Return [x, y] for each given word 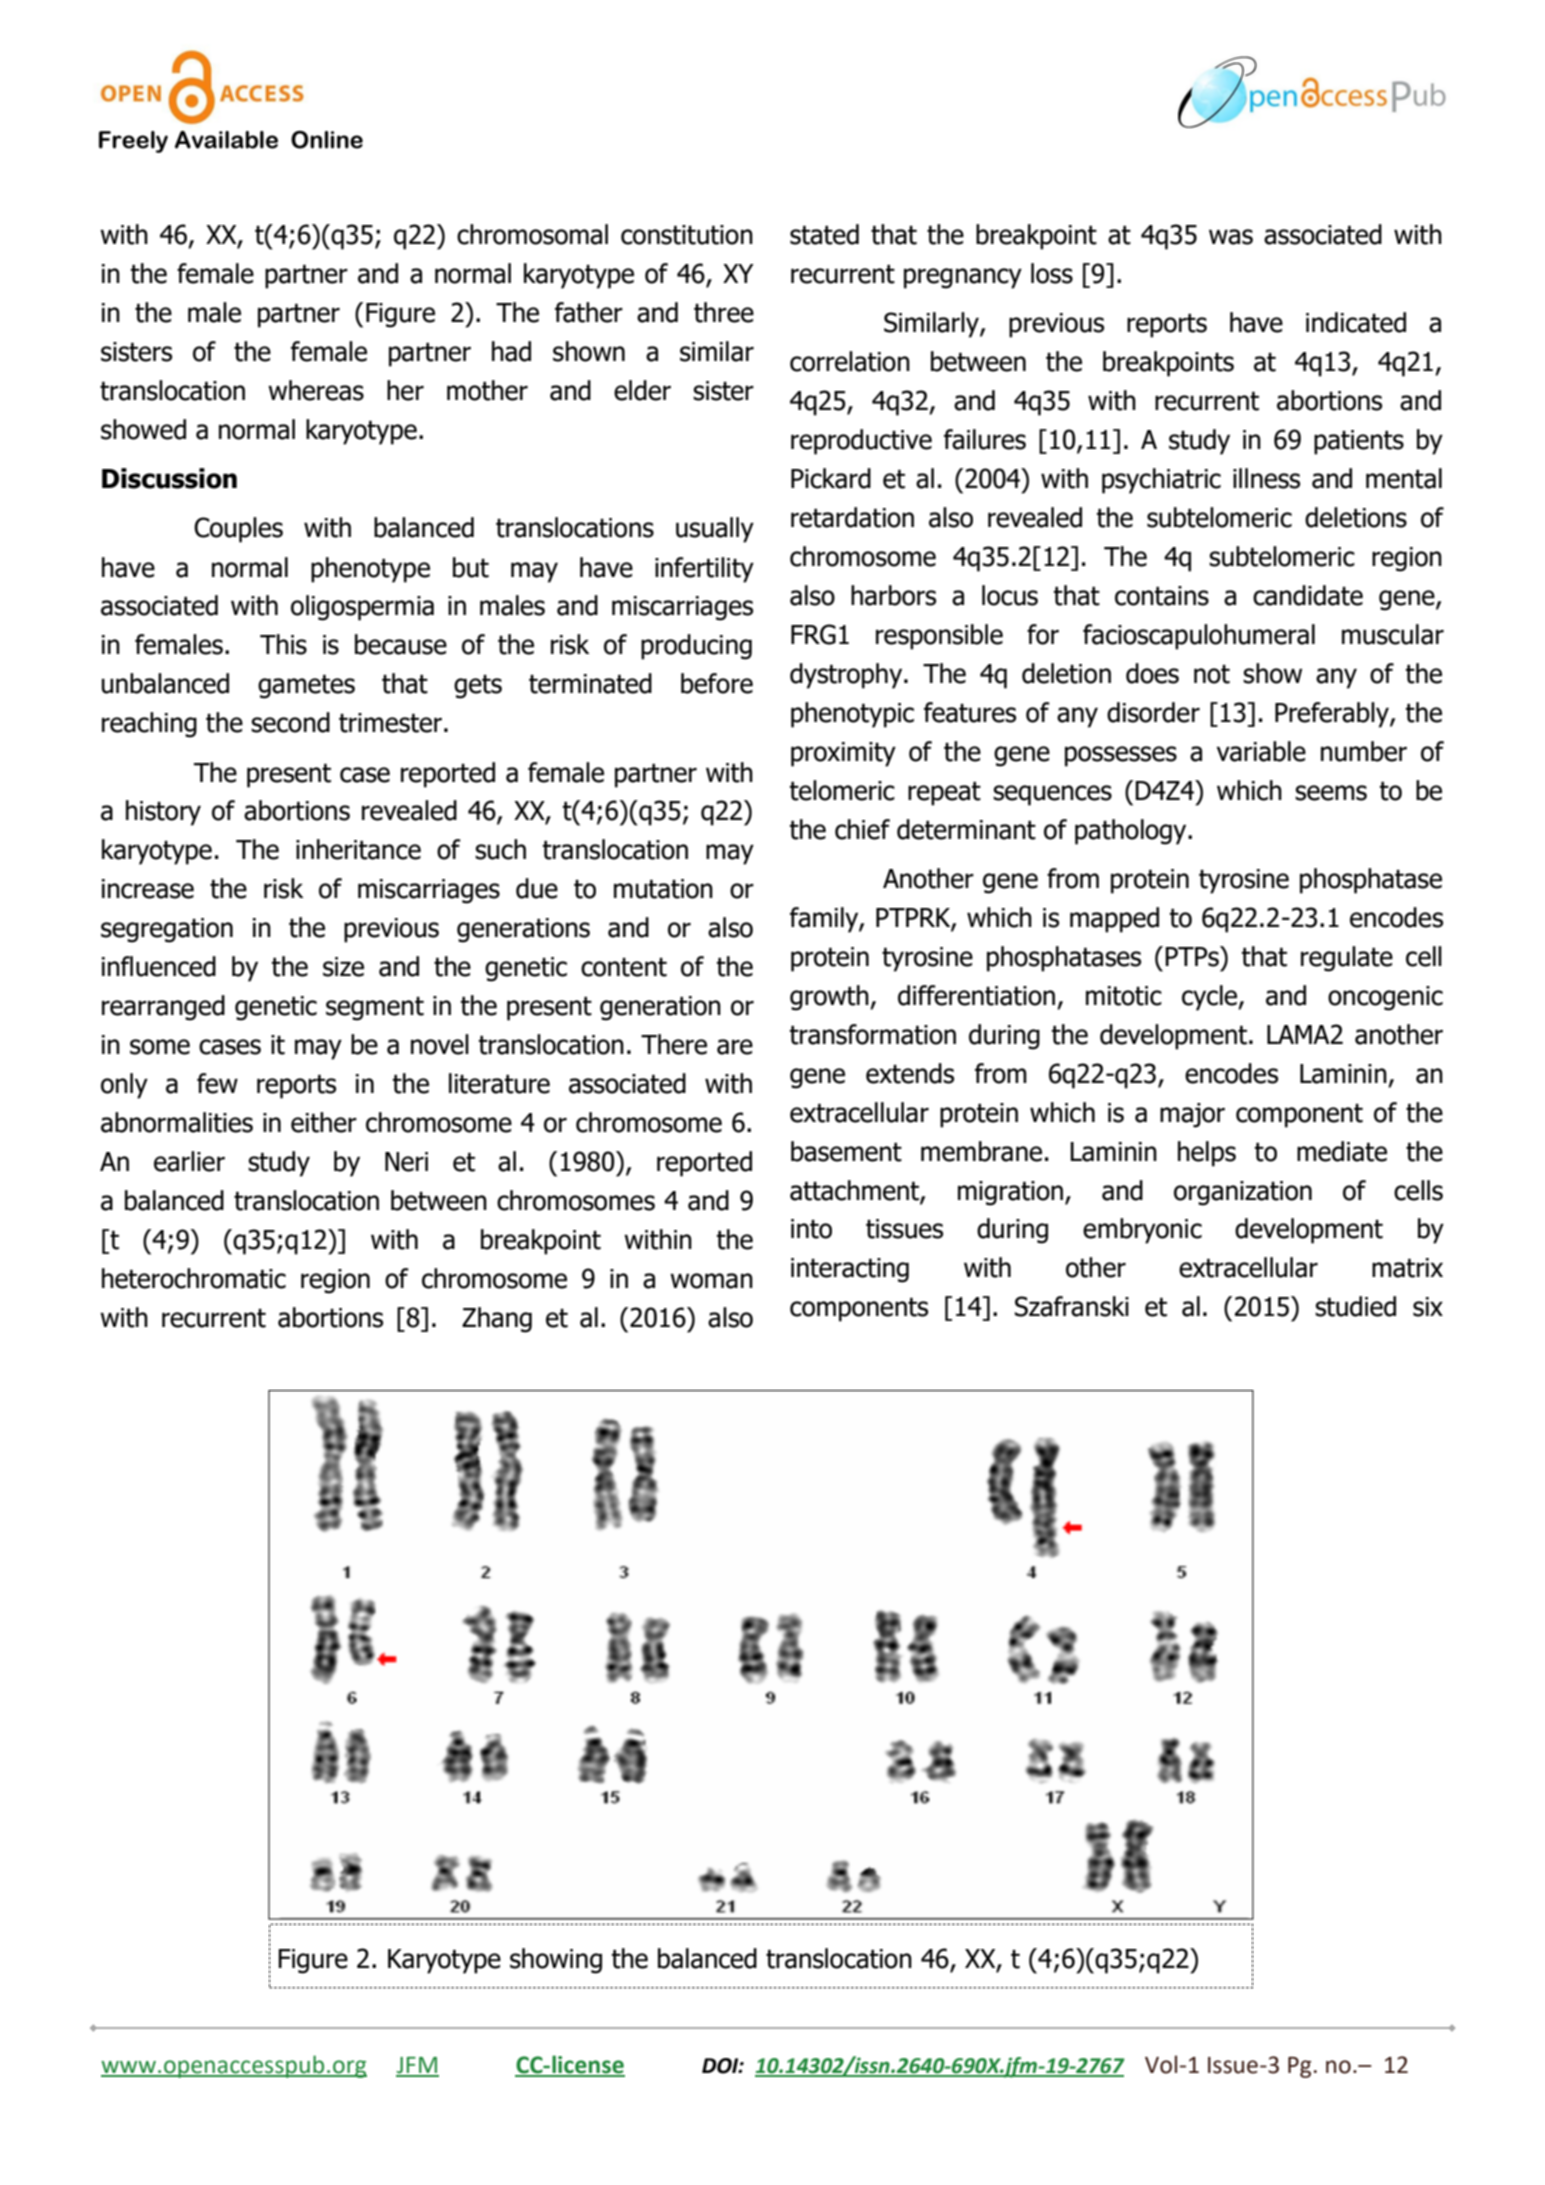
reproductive [861, 442]
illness [1266, 478]
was [1231, 237]
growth [830, 998]
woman [711, 1281]
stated [824, 234]
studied [1355, 1306]
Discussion [169, 478]
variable [1261, 751]
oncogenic [1385, 998]
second [290, 722]
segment [375, 1009]
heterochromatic [194, 1278]
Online [327, 140]
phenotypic [852, 715]
